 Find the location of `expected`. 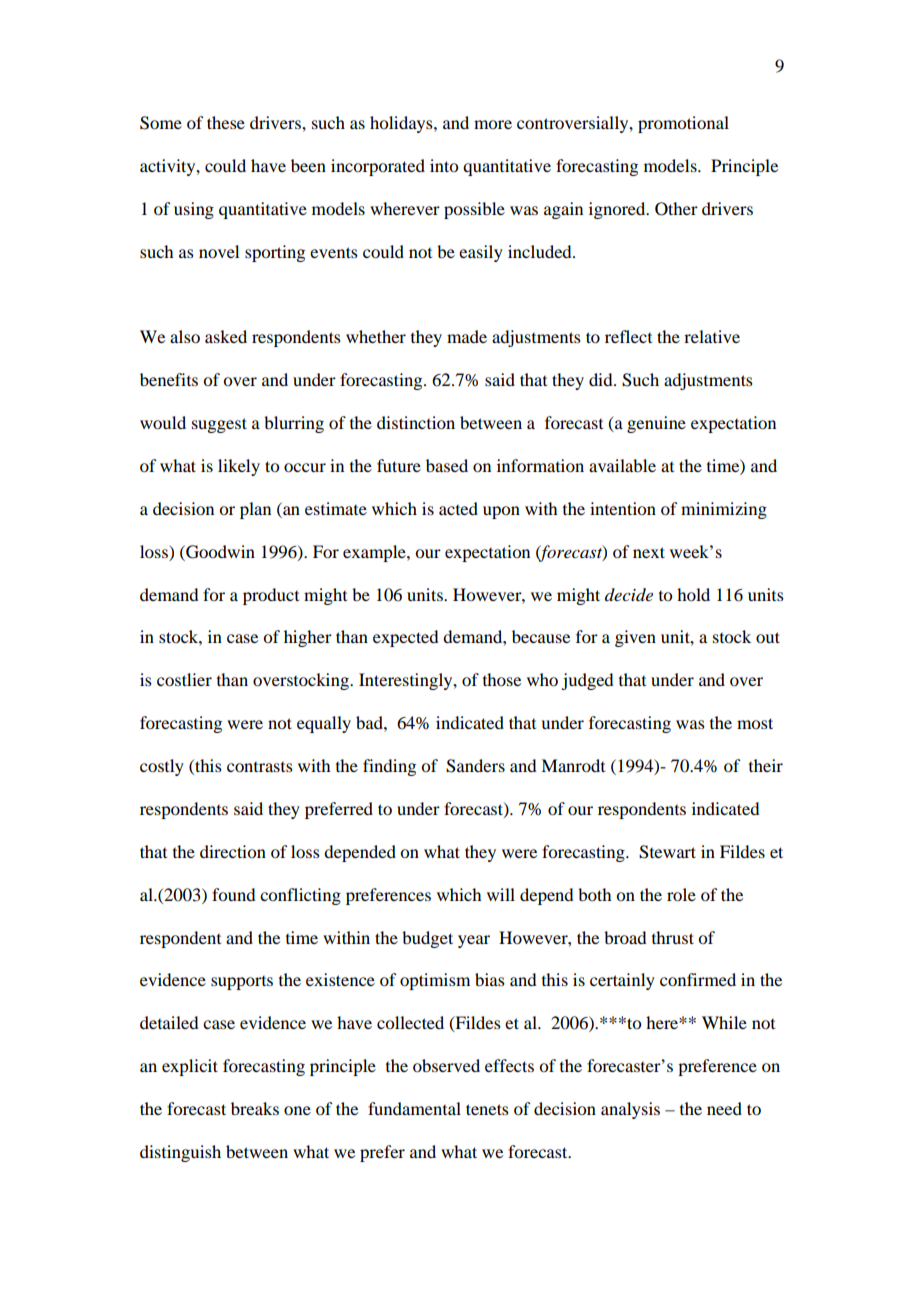

expected is located at coordinates (405, 638).
